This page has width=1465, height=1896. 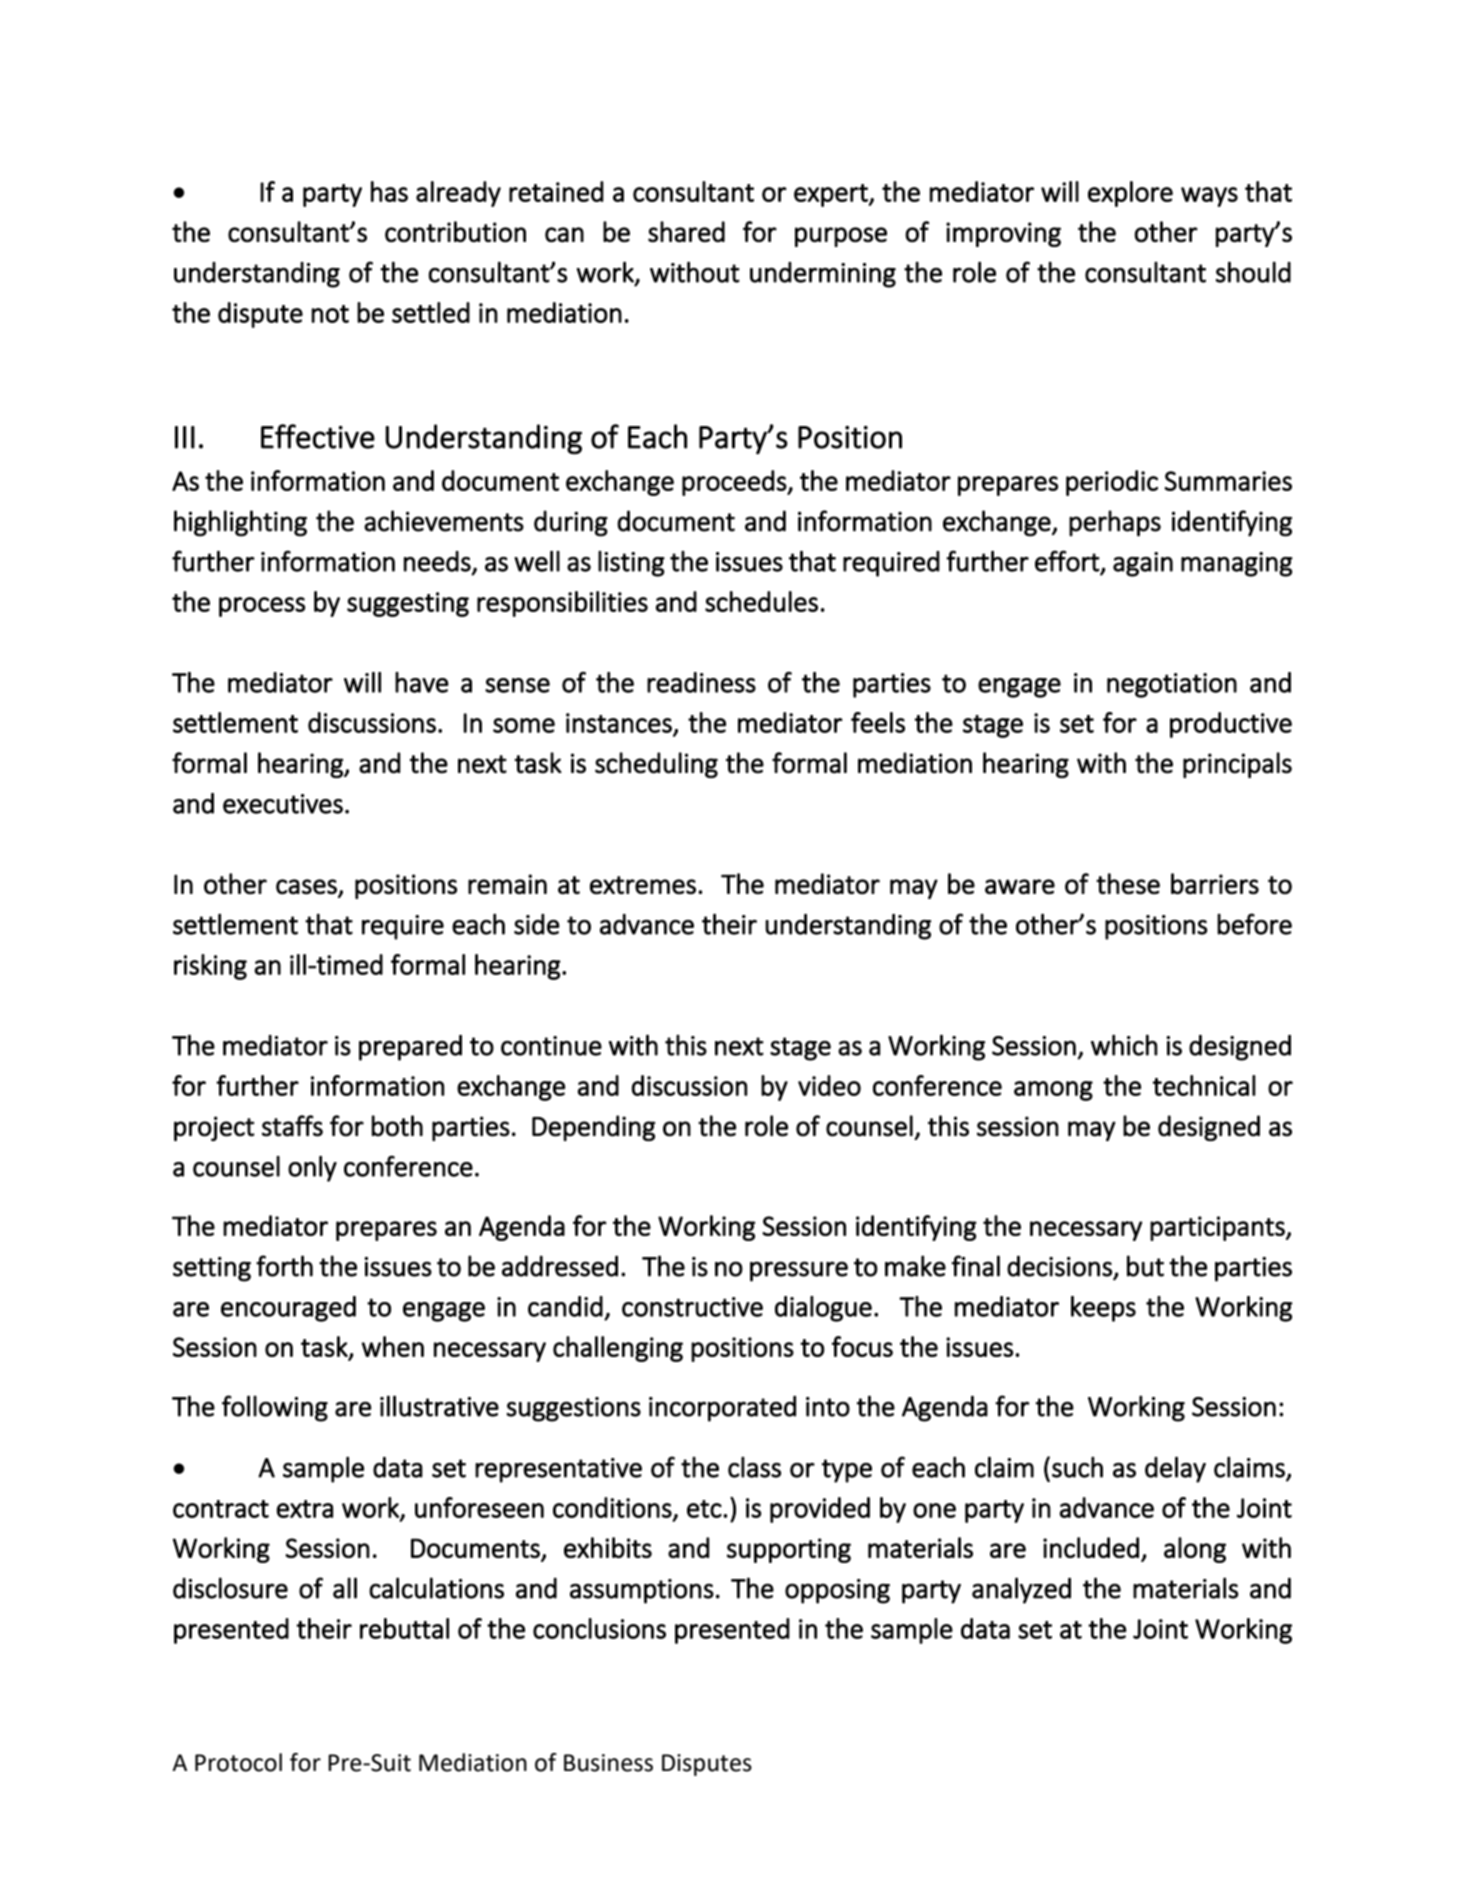 I want to click on incorporated, so click(x=722, y=1409).
